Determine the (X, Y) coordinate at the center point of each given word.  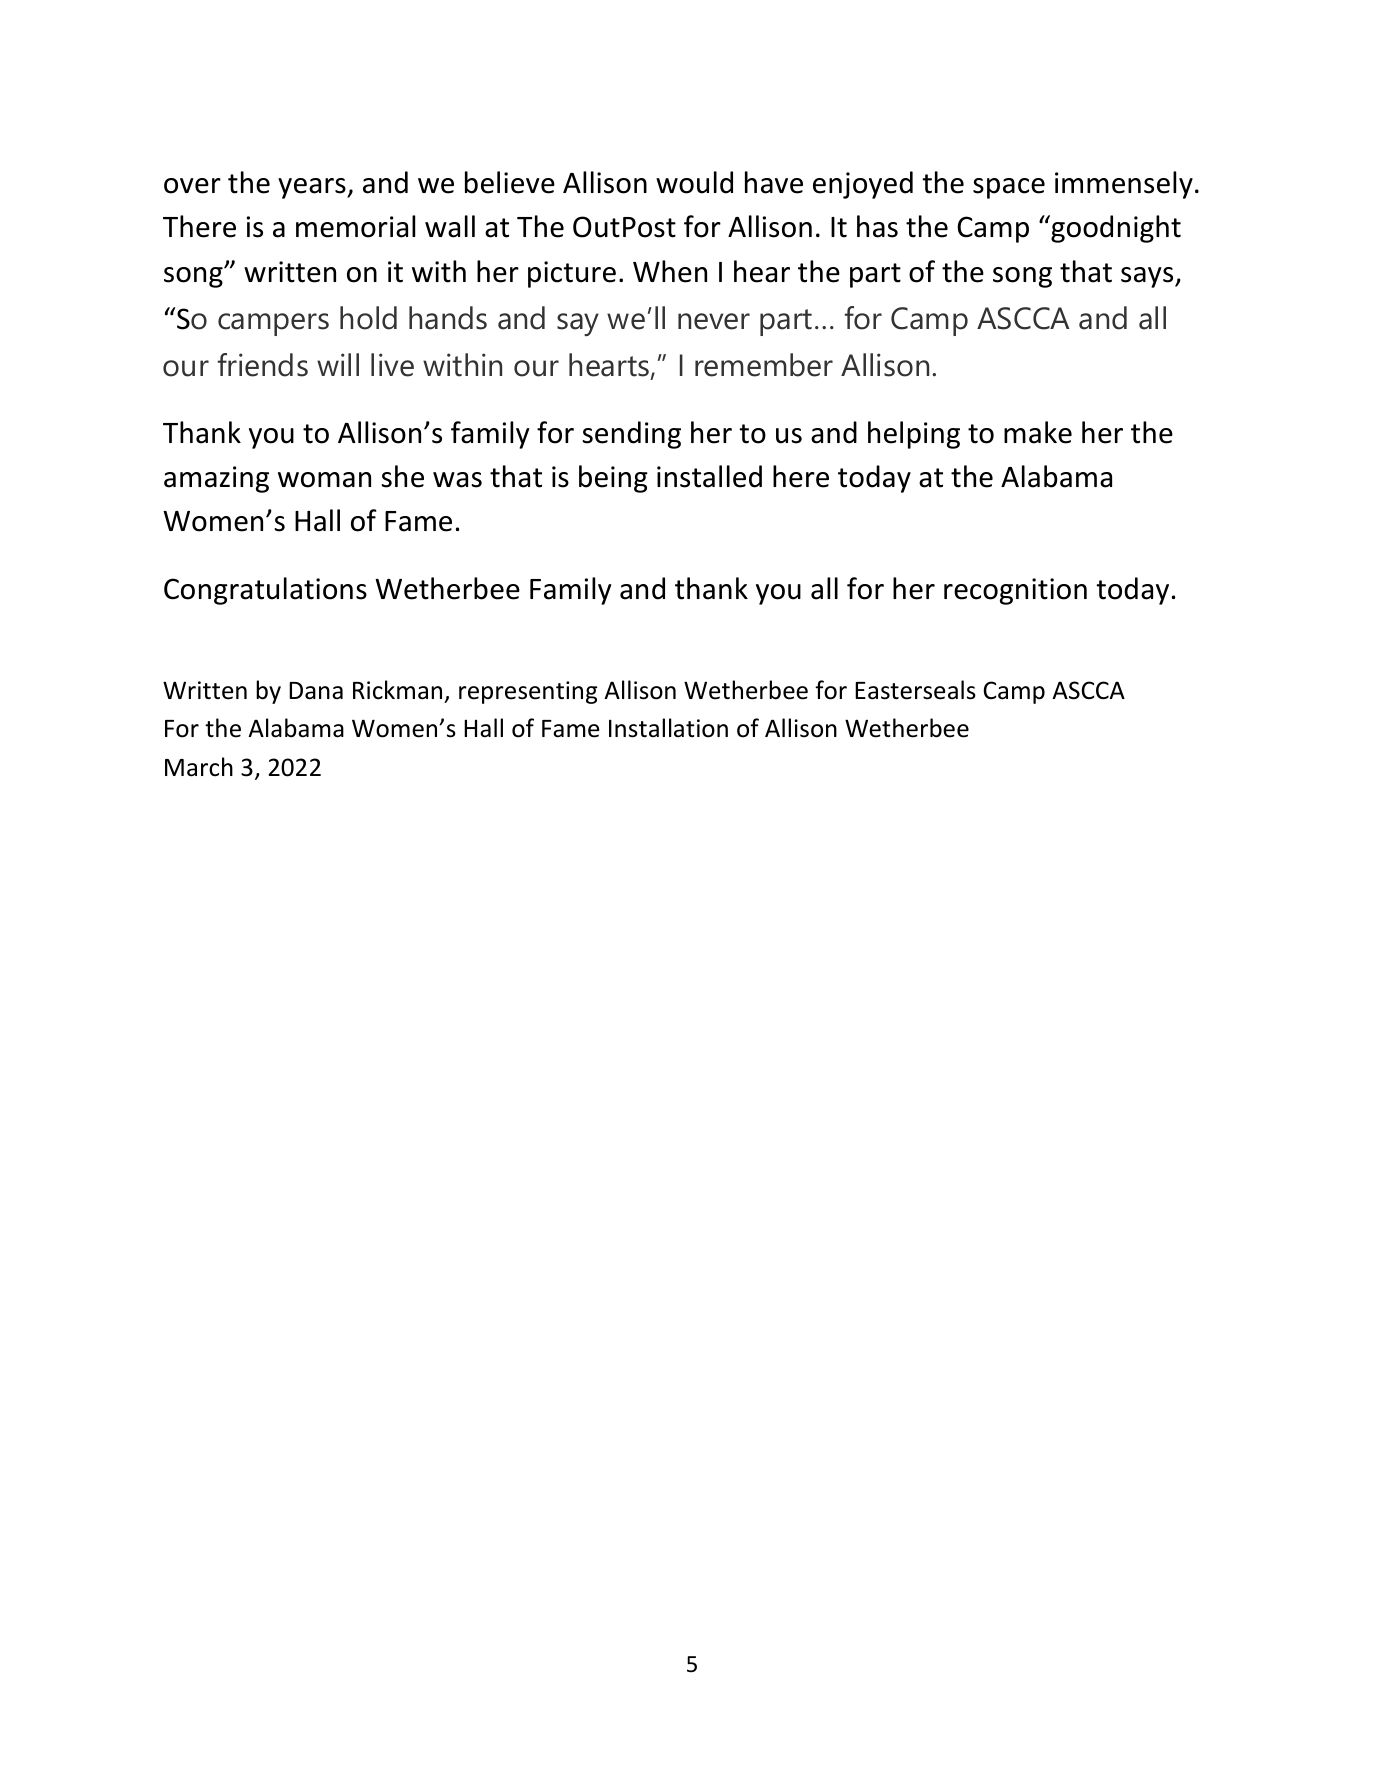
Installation (668, 728)
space (1009, 188)
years (313, 188)
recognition (1015, 591)
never (714, 321)
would (694, 182)
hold (368, 318)
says (1148, 277)
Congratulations (265, 591)
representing (528, 692)
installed (709, 476)
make (1038, 432)
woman (324, 480)
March (199, 767)
